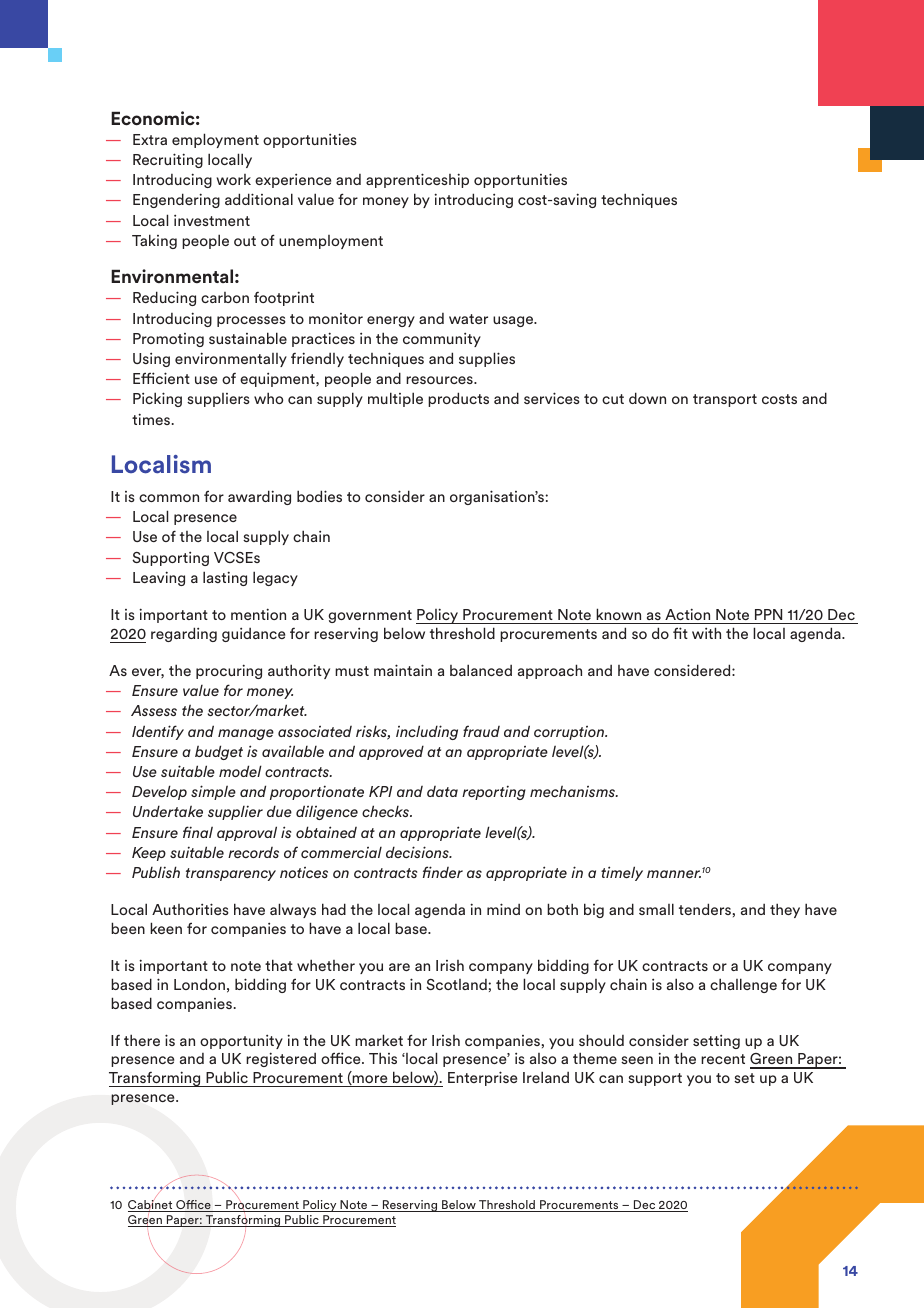 Image resolution: width=924 pixels, height=1308 pixels. Describe the element at coordinates (514, 321) in the screenshot. I see `usage` at that location.
